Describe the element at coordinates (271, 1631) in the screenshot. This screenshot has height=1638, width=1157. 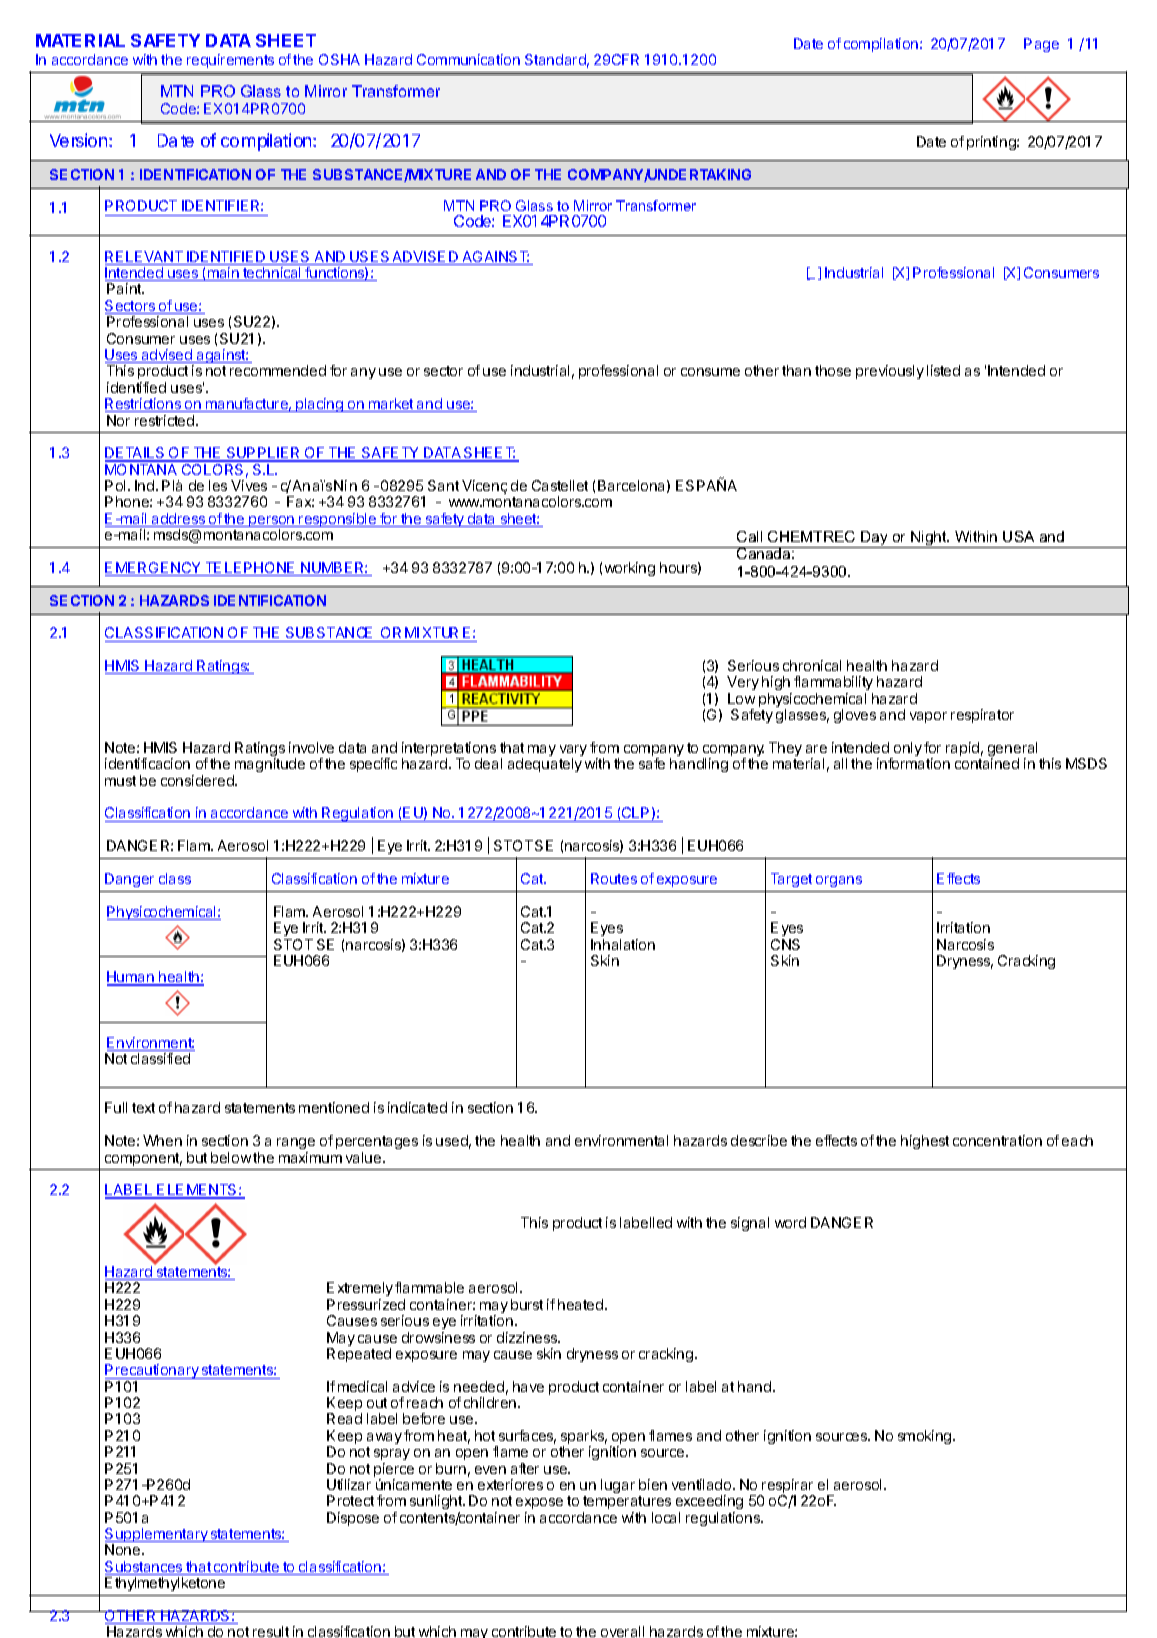
I see `result` at that location.
